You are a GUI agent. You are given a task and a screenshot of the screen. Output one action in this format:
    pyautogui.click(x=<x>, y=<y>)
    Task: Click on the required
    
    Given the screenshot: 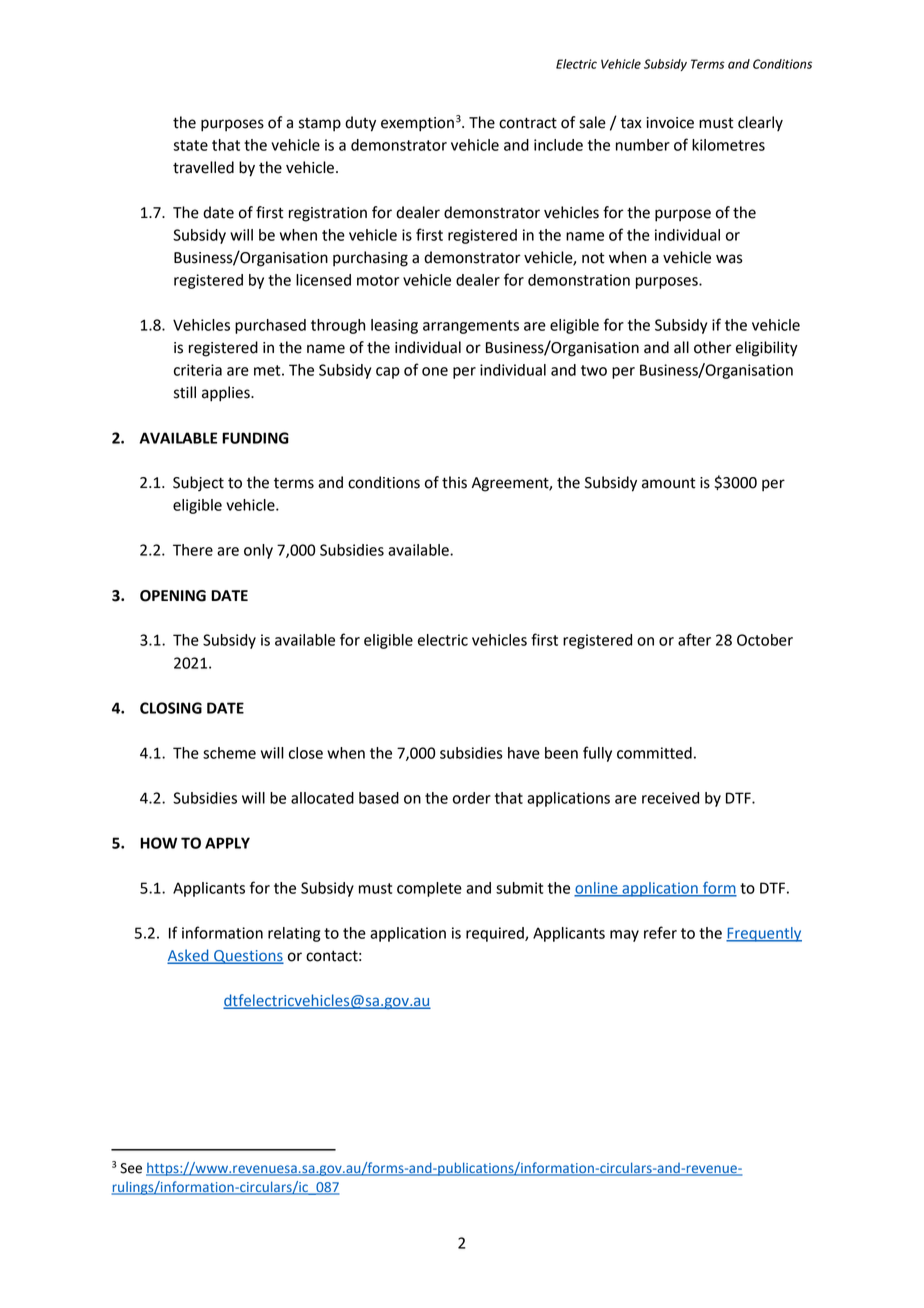 What is the action you would take?
    pyautogui.click(x=496, y=934)
